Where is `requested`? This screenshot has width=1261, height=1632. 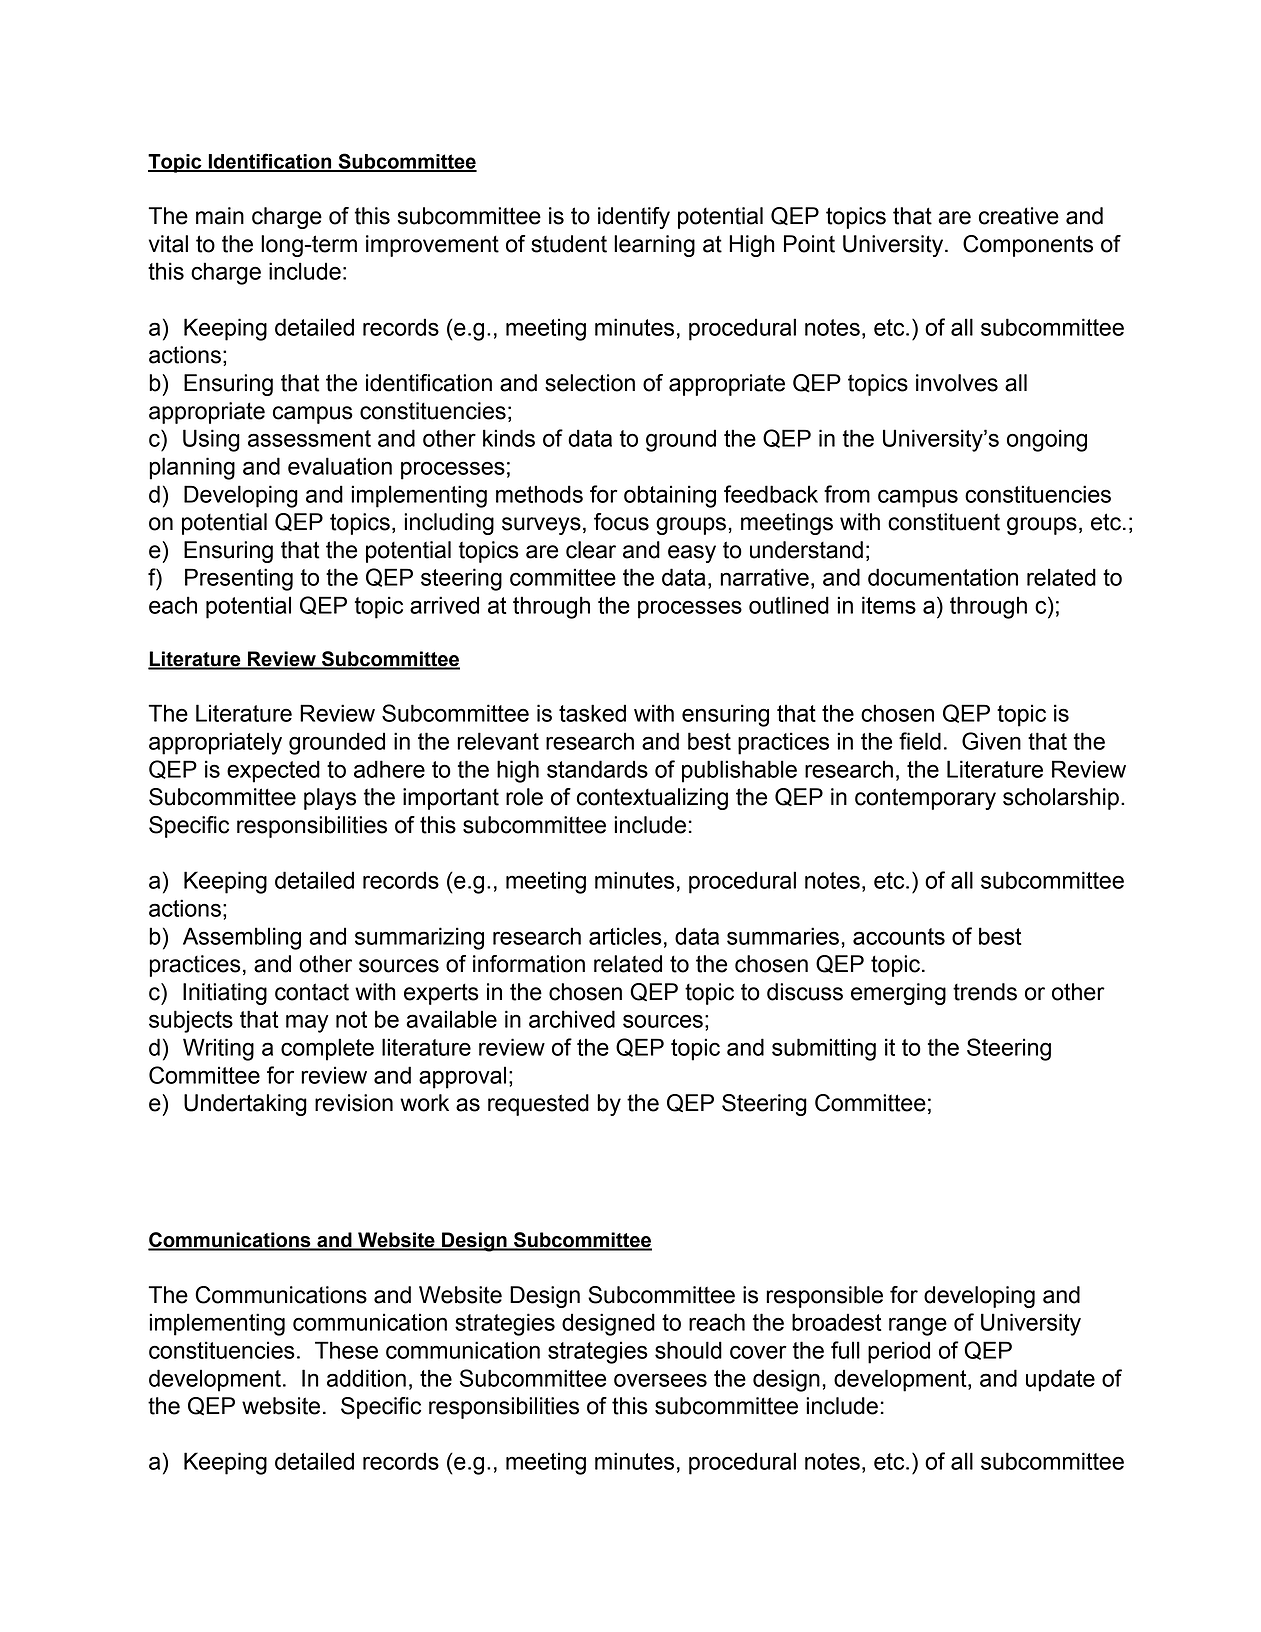
requested is located at coordinates (538, 1105).
